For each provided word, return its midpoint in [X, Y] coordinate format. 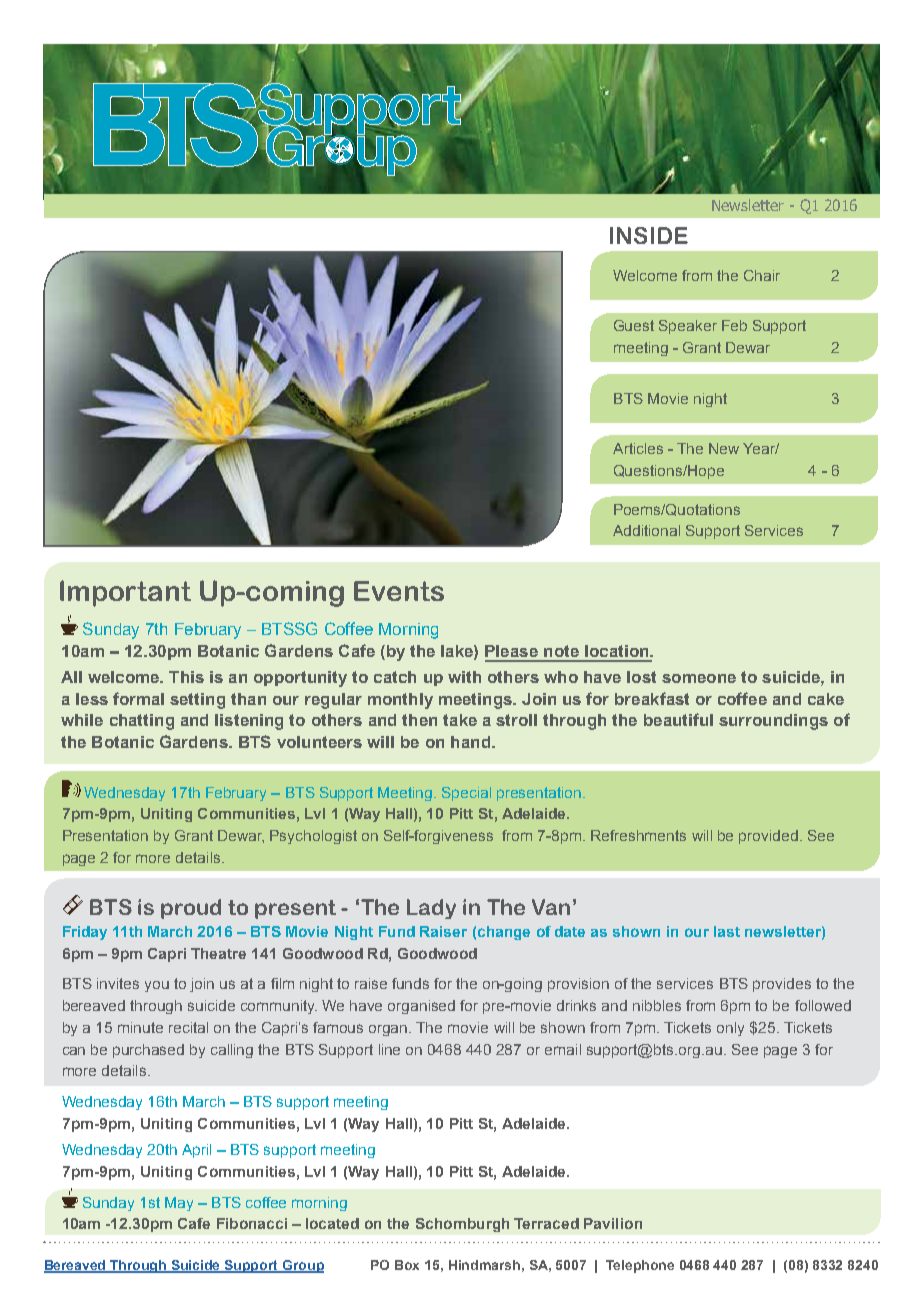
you [157, 986]
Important [125, 593]
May [179, 1204]
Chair [762, 275]
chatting [142, 722]
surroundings [773, 722]
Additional [646, 530]
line [389, 1049]
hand [470, 742]
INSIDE [649, 235]
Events [399, 591]
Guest [634, 325]
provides [782, 985]
